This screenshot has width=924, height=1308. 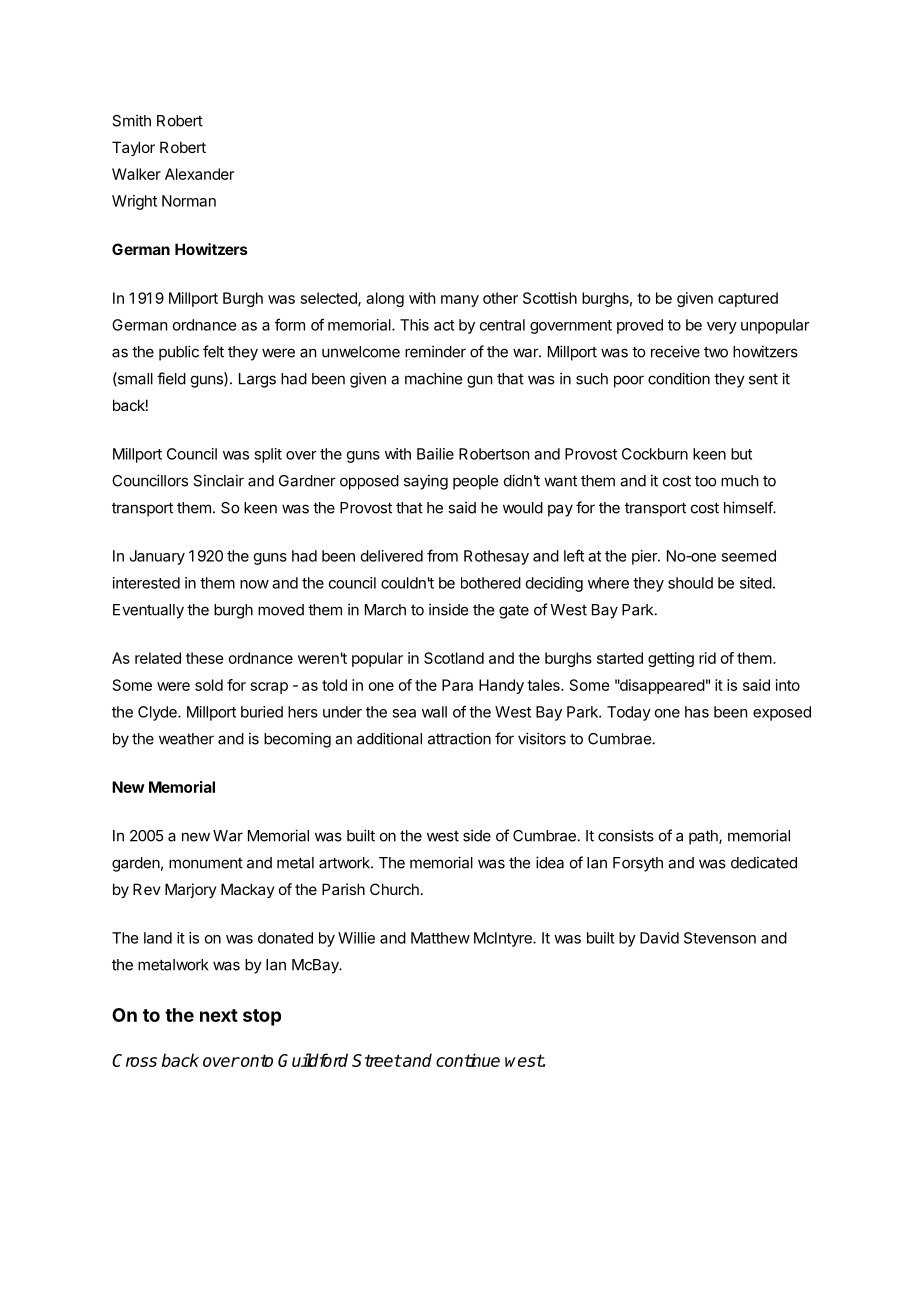 I want to click on path, so click(x=704, y=837).
